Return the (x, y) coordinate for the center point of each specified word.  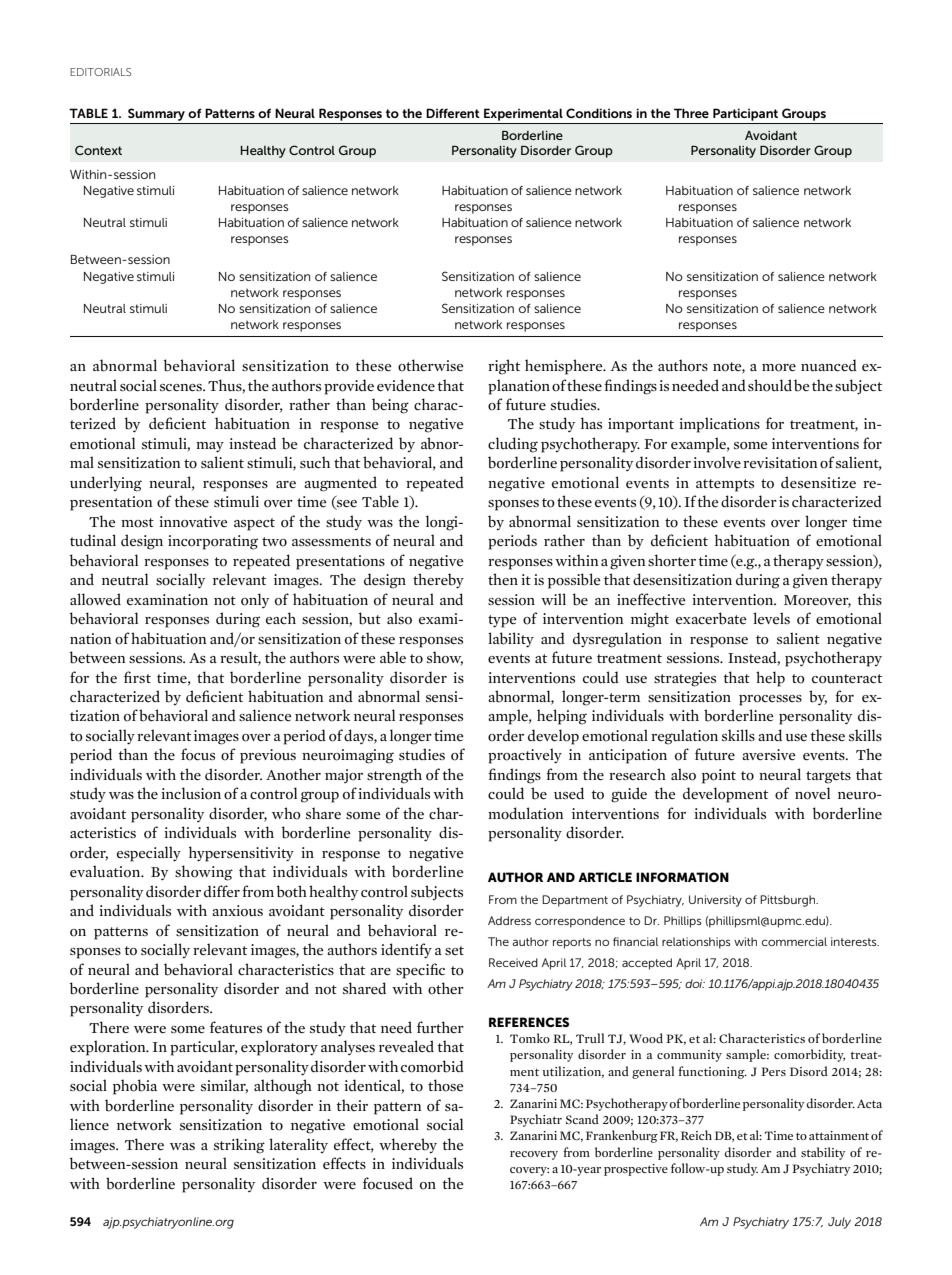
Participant (745, 114)
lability (511, 639)
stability (823, 1153)
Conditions (599, 113)
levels (771, 618)
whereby (408, 1145)
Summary (156, 114)
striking (239, 1146)
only (255, 600)
